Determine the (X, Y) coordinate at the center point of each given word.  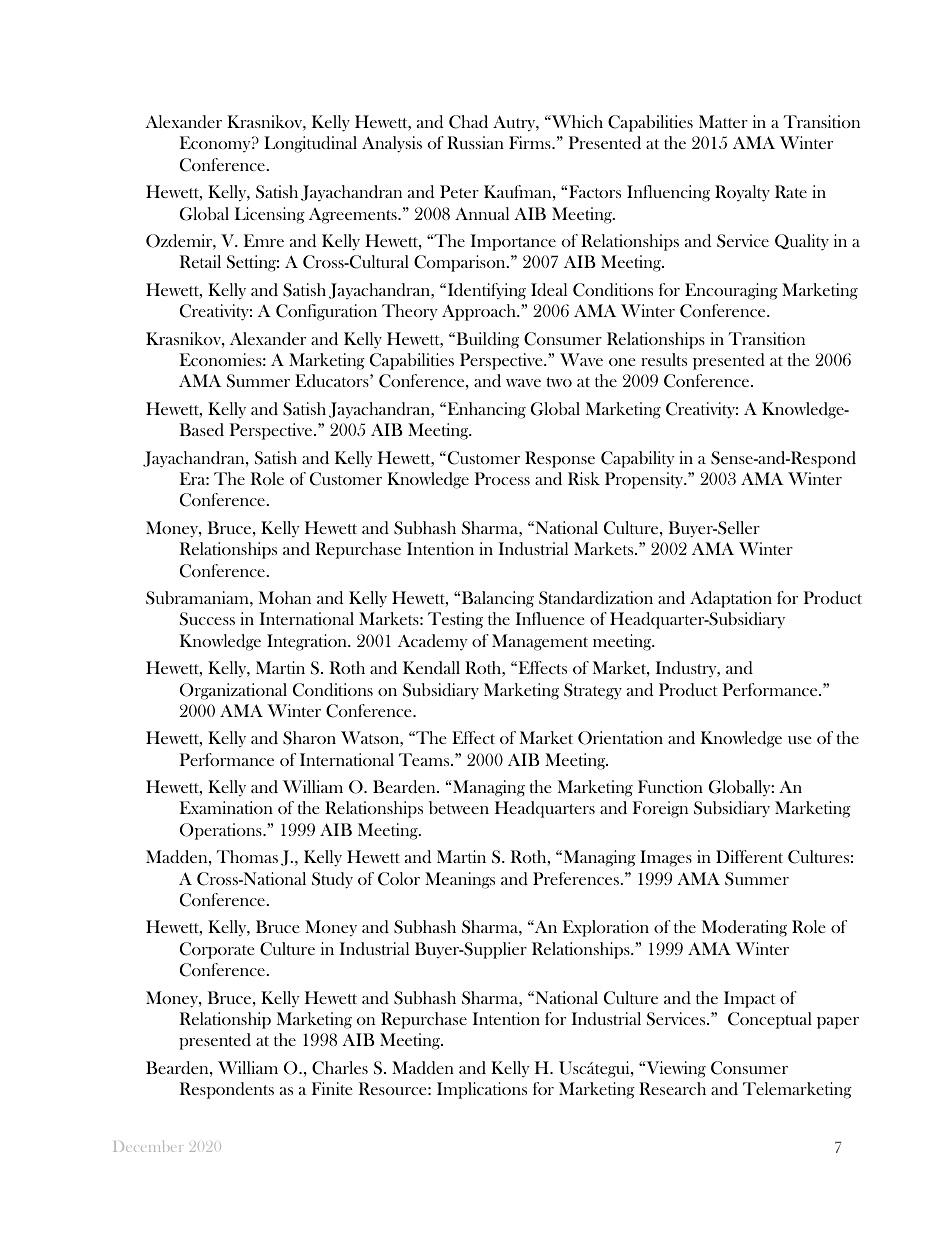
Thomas (247, 856)
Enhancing (485, 410)
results (664, 359)
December (149, 1146)
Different (749, 856)
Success (207, 619)
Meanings (460, 880)
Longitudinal (310, 144)
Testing (455, 620)
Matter (723, 121)
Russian (475, 142)
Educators (333, 380)
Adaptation (731, 599)
